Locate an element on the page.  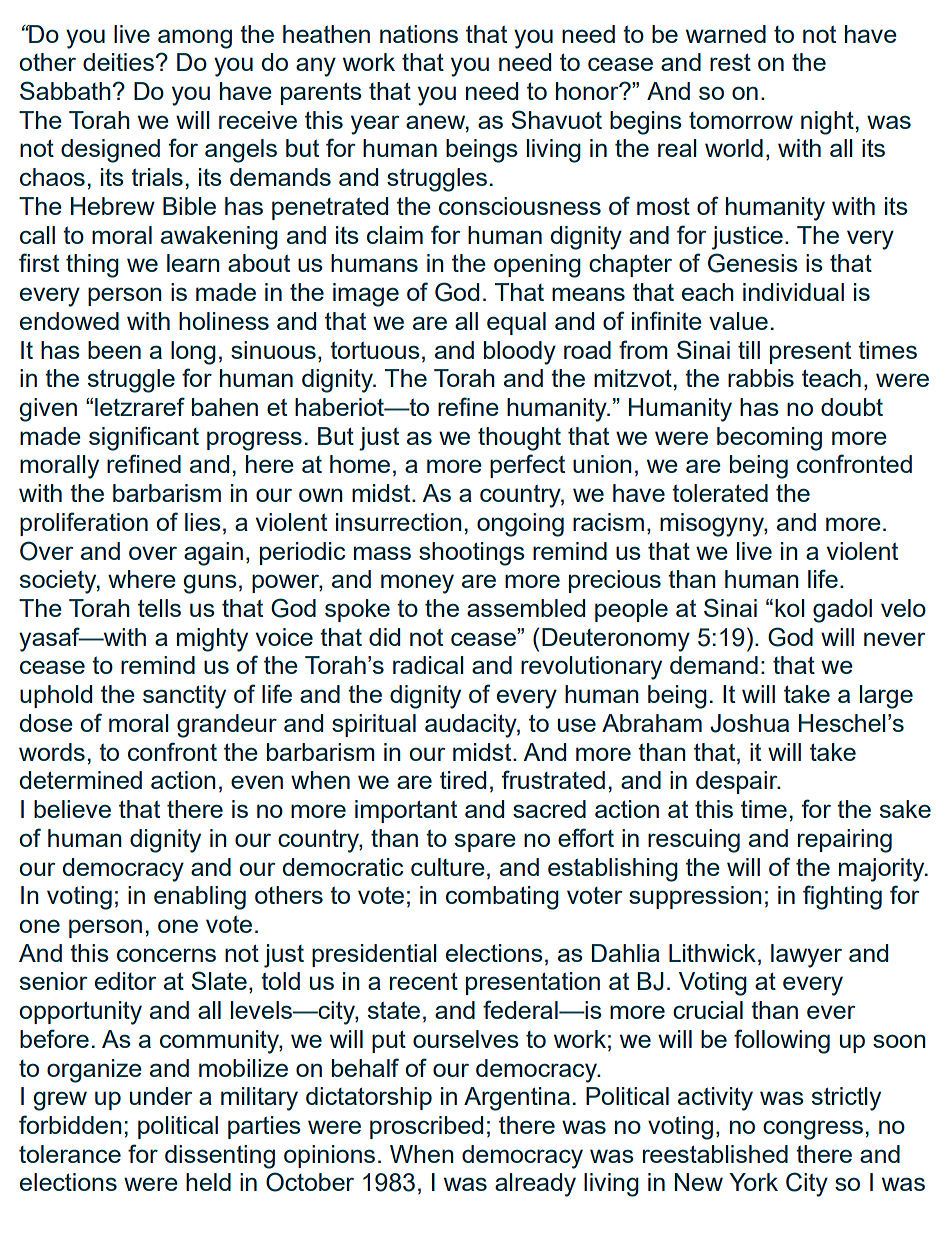
kol is located at coordinates (790, 608).
